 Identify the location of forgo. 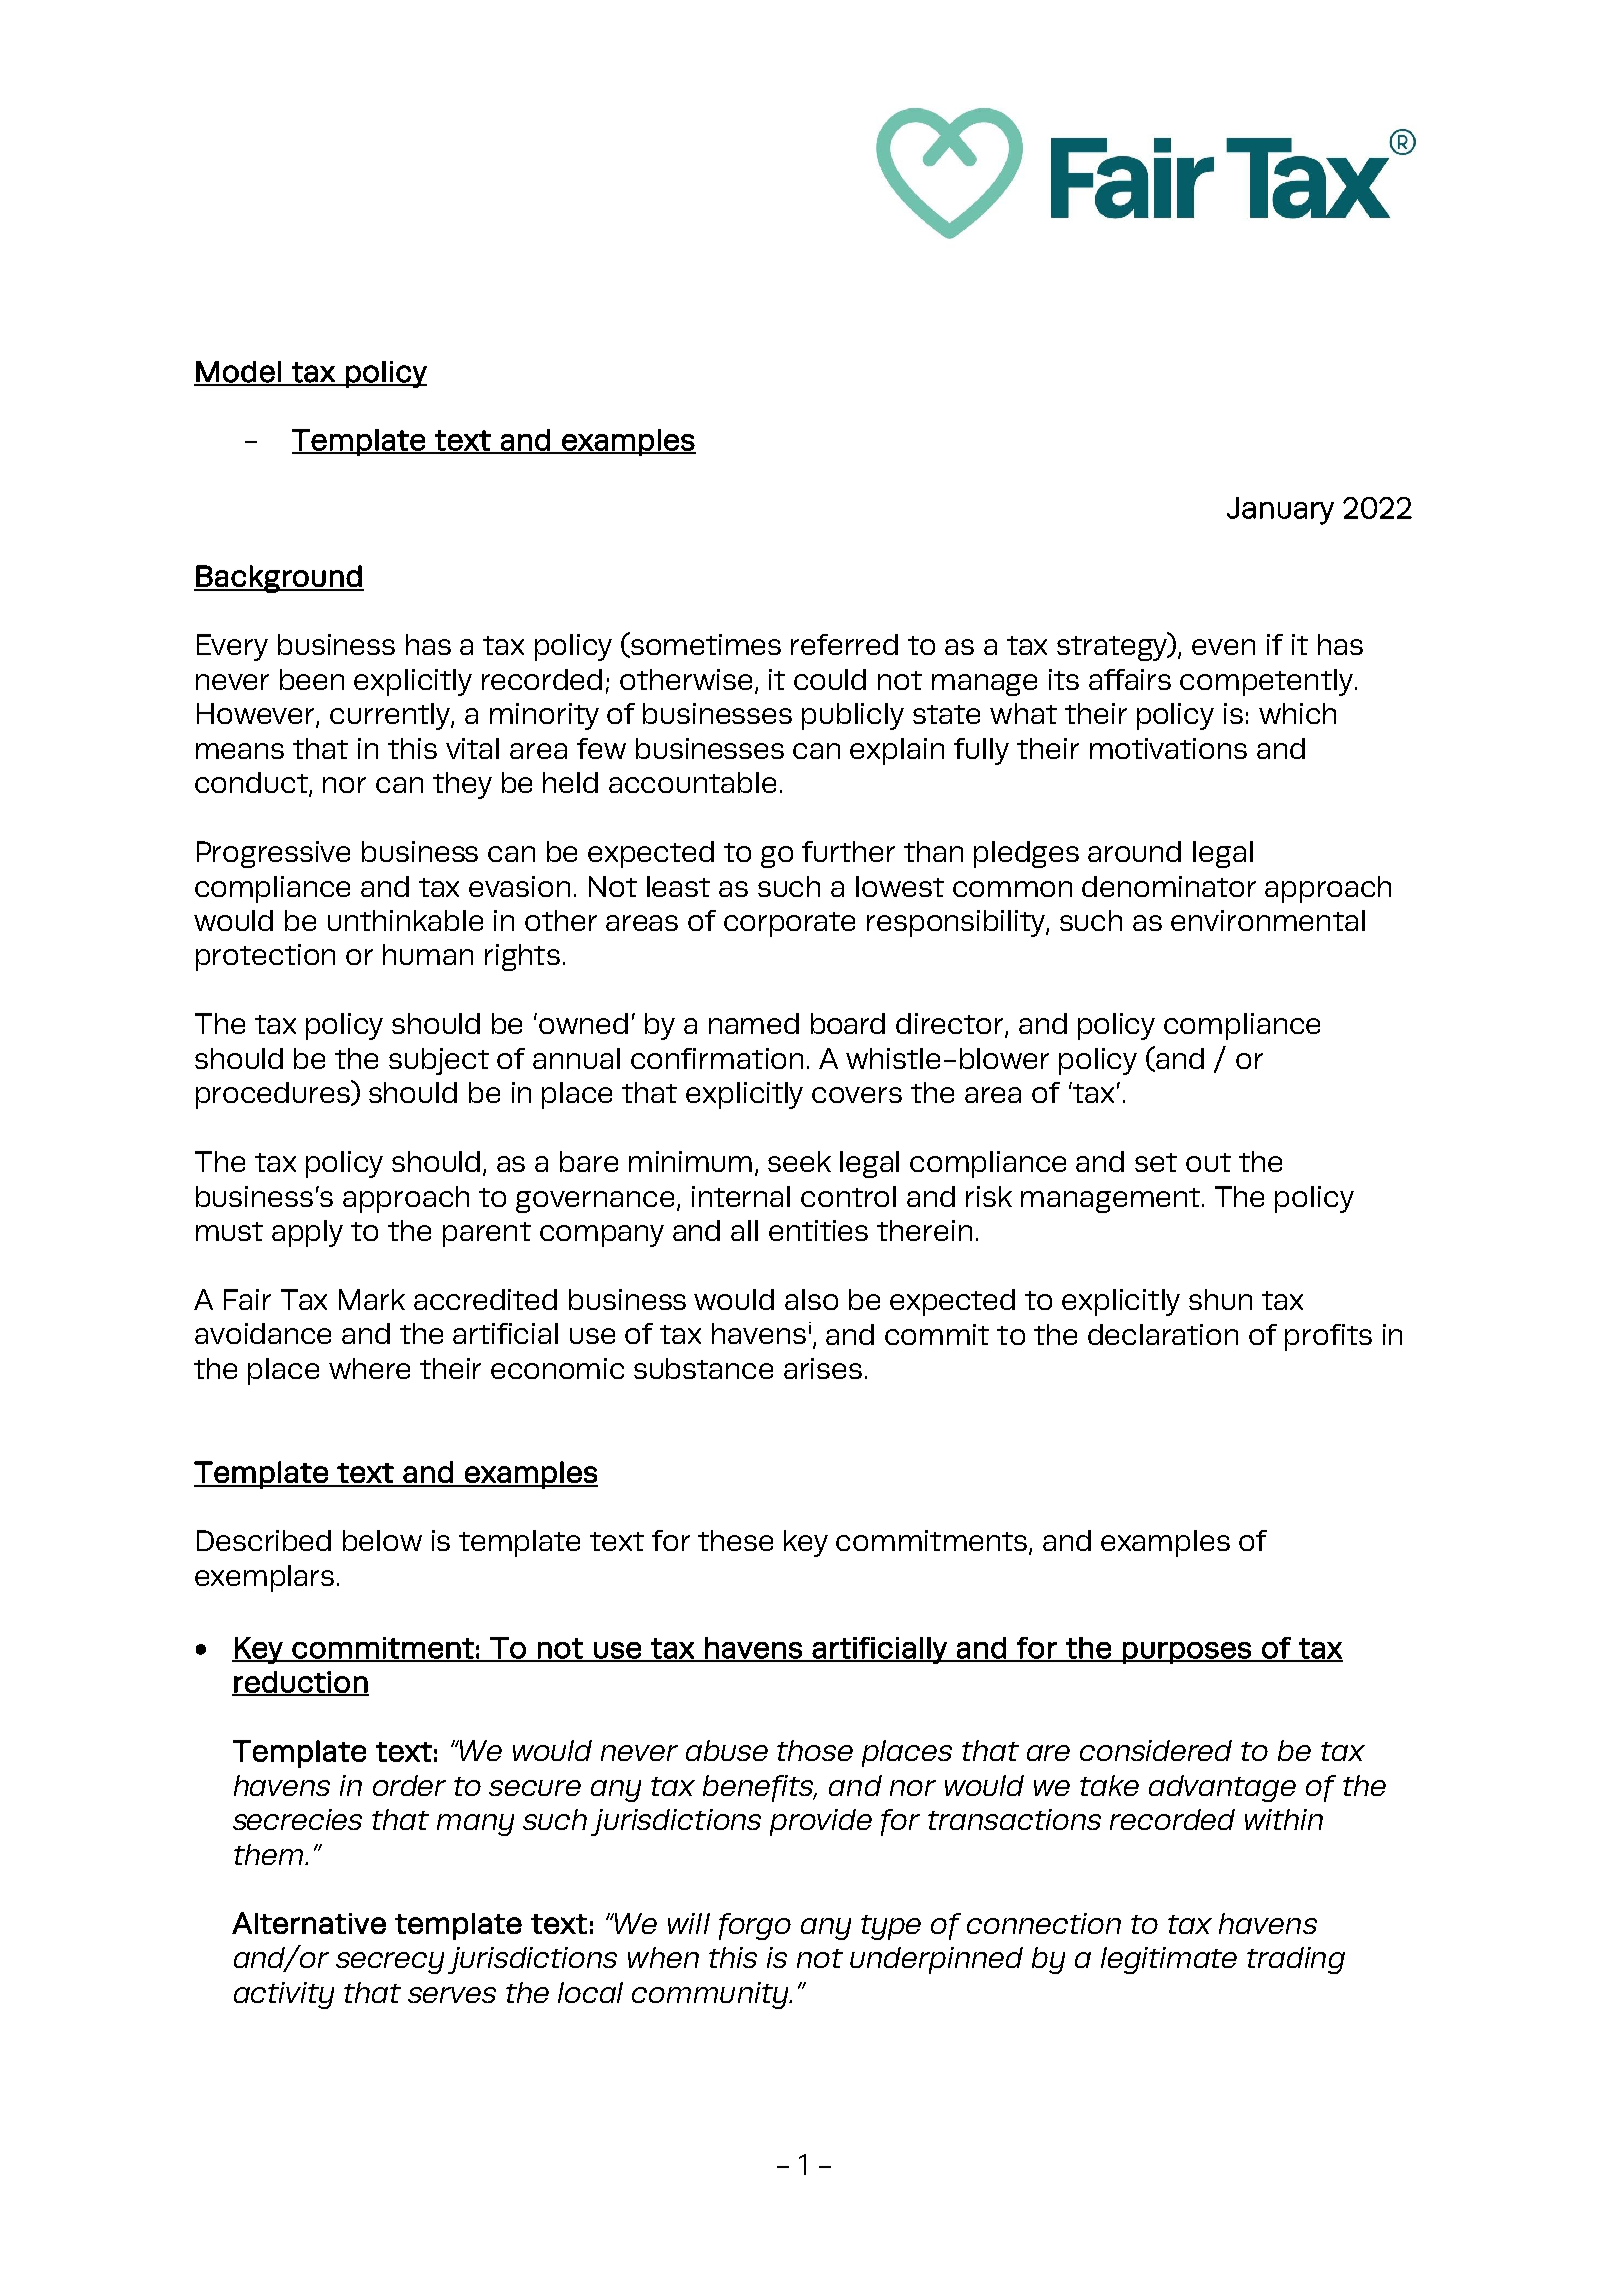
(755, 1926).
